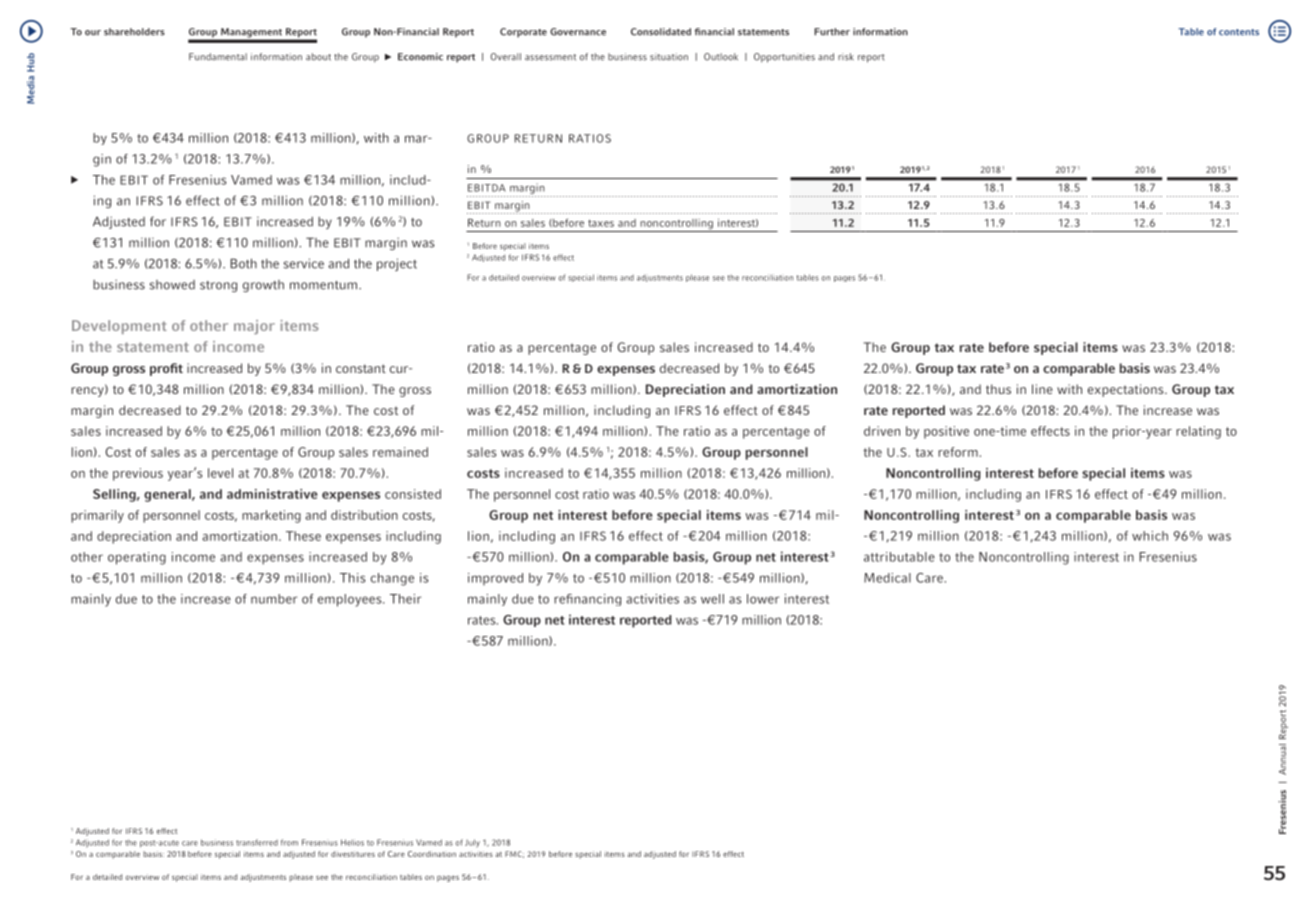 The width and height of the screenshot is (1308, 924). I want to click on Fundamental, so click(218, 57).
